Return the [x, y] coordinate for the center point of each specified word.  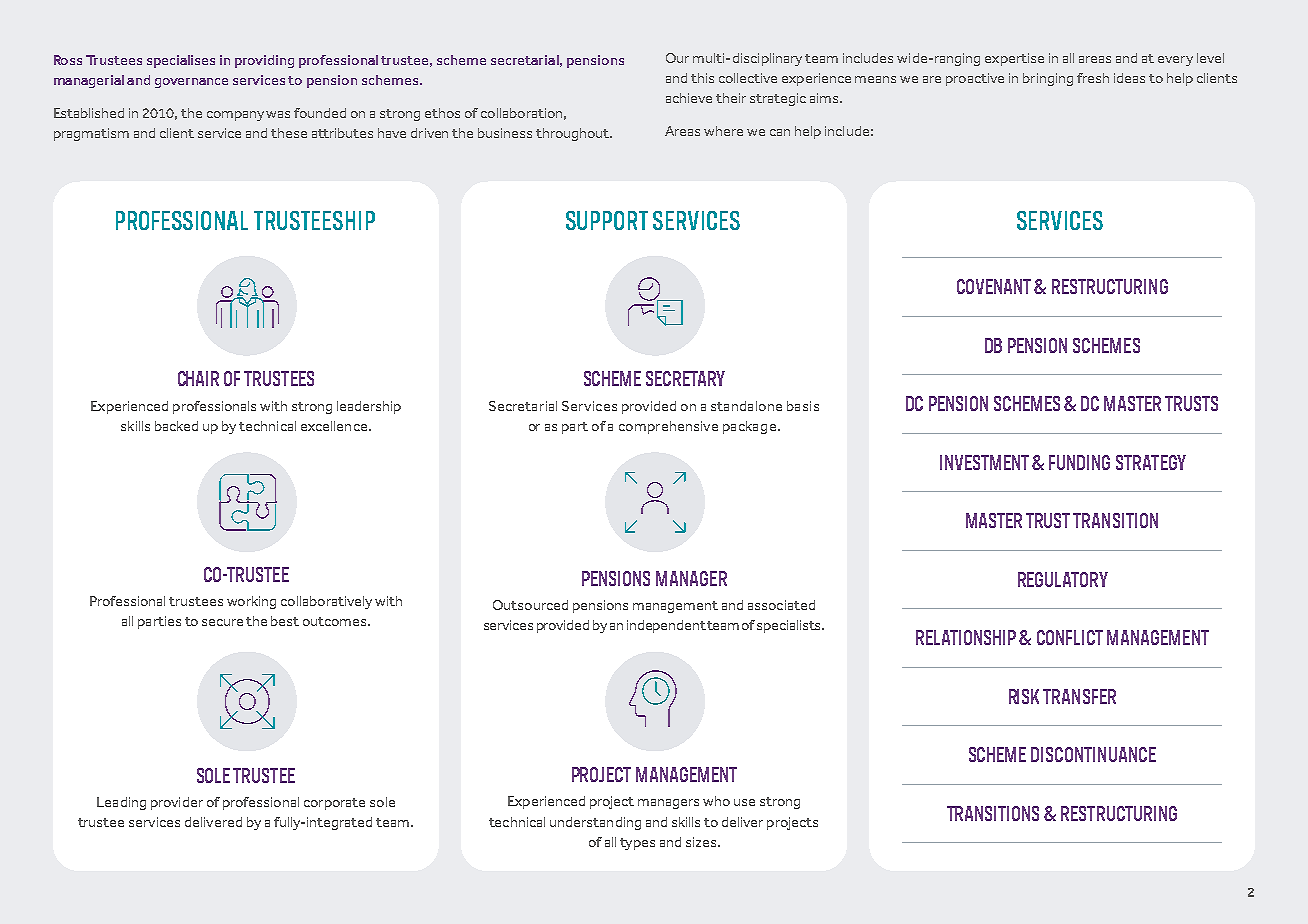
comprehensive [668, 427]
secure [222, 622]
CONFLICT [1070, 637]
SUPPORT [607, 220]
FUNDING [1079, 462]
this [702, 78]
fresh [1093, 78]
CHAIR [198, 378]
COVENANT [994, 286]
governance [191, 83]
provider [177, 803]
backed [176, 426]
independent [666, 626]
